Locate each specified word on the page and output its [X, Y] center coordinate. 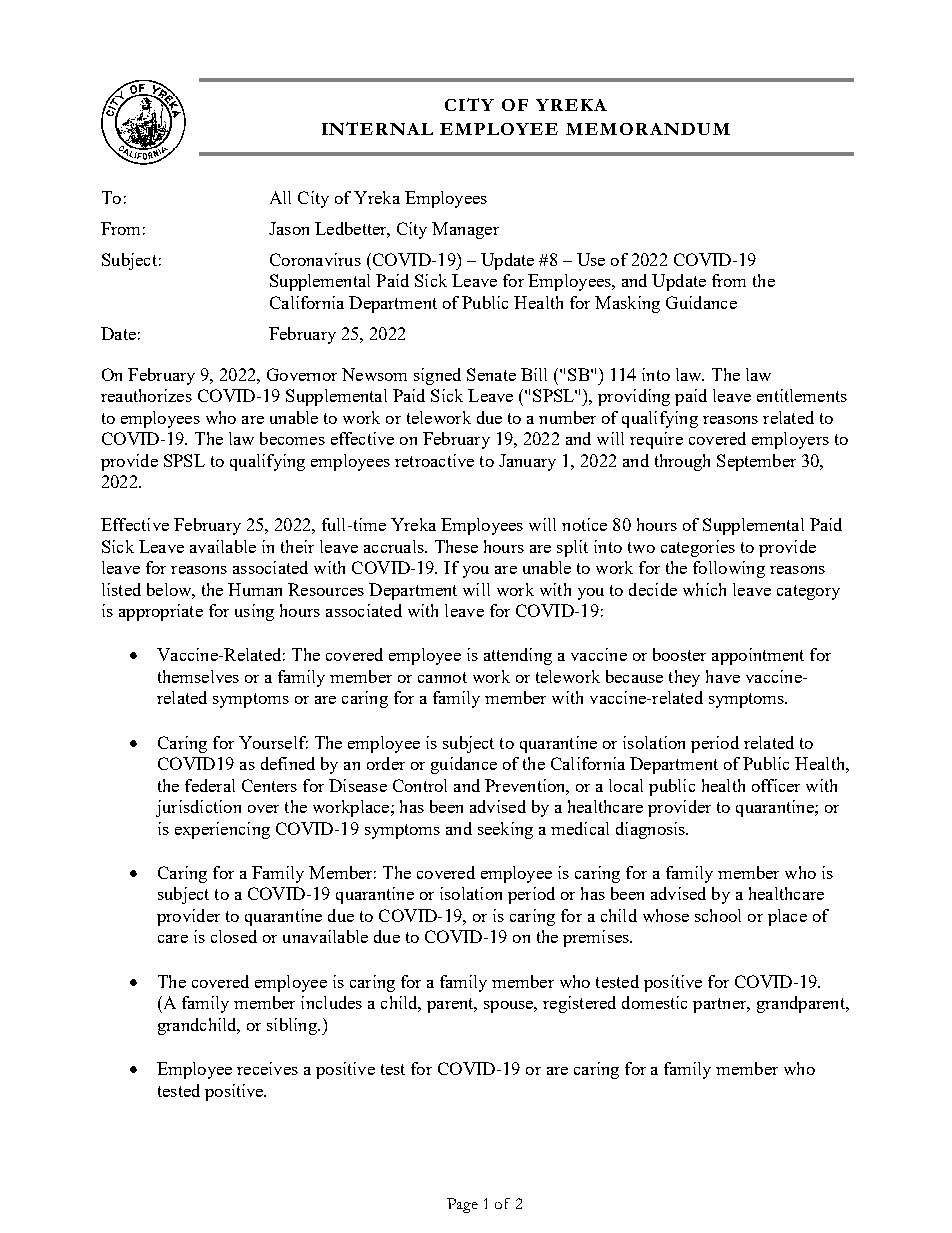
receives [267, 1068]
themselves [198, 676]
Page [462, 1205]
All [280, 197]
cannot [442, 677]
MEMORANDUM [648, 129]
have [723, 676]
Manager [465, 230]
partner [721, 1005]
